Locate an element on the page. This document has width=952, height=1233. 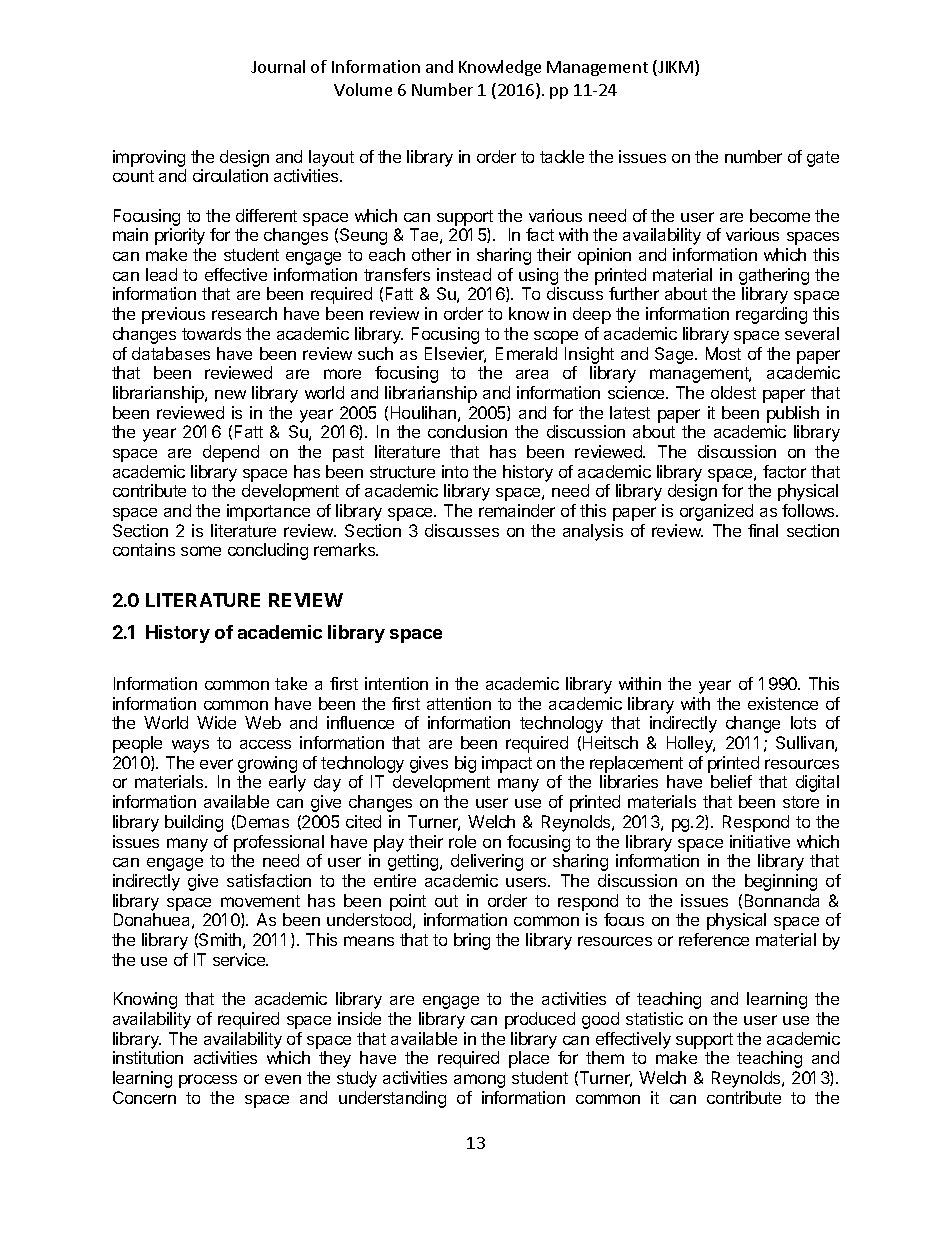
process is located at coordinates (208, 1081).
